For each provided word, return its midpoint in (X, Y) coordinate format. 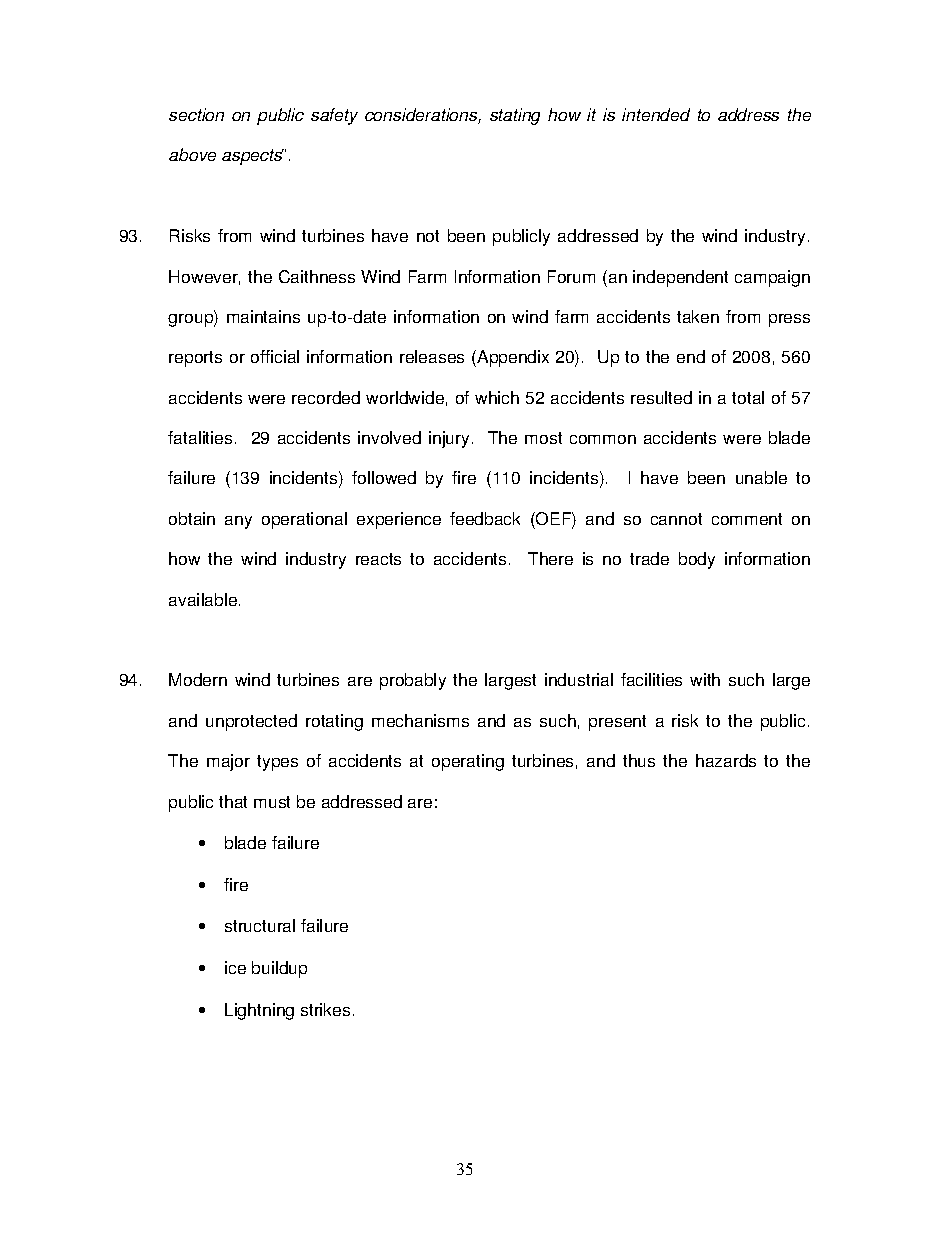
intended (656, 114)
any (238, 522)
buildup (279, 969)
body (697, 560)
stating (515, 116)
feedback (485, 518)
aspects (253, 157)
